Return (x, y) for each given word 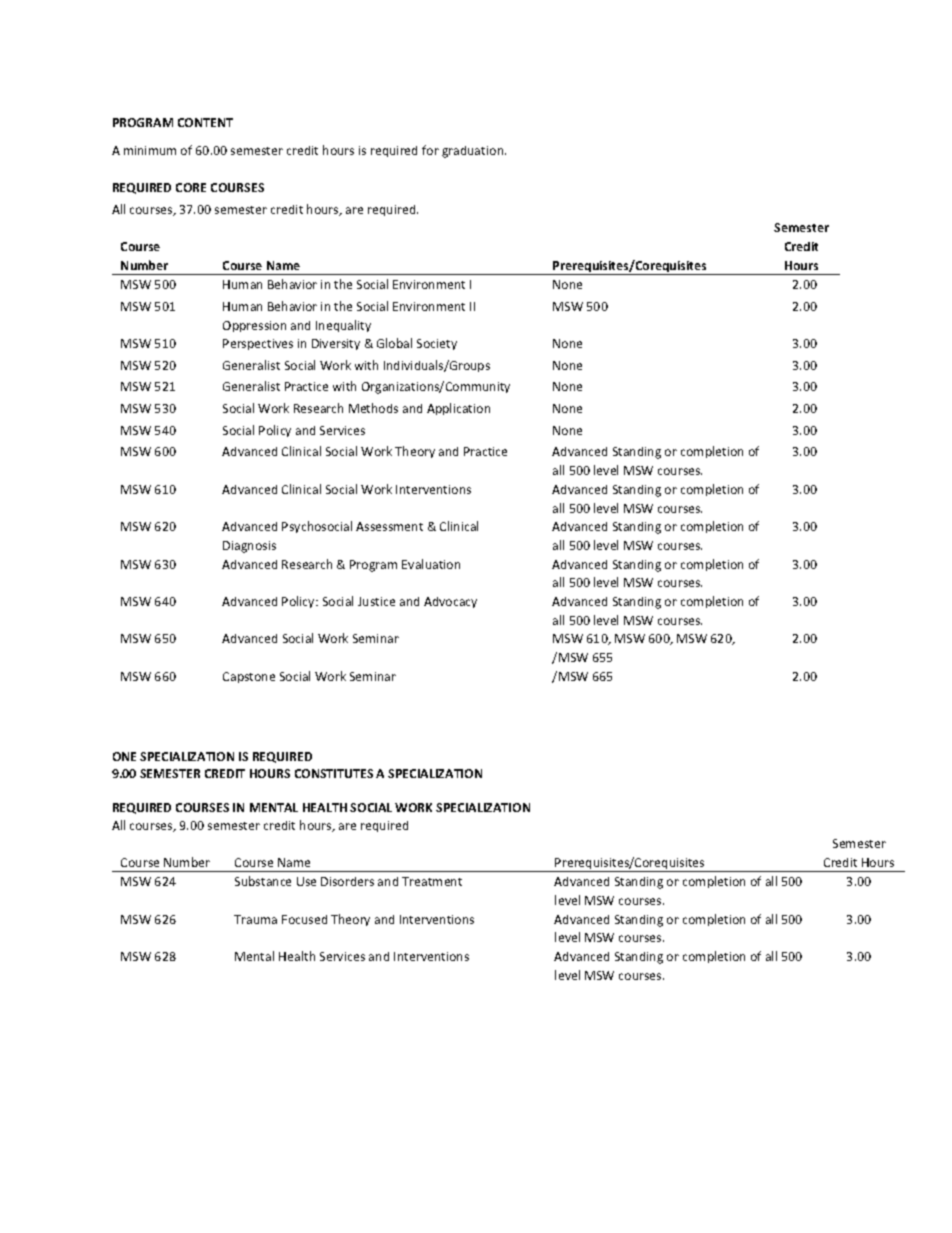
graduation (474, 152)
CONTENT (205, 122)
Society (437, 344)
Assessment (389, 526)
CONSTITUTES (334, 773)
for (430, 150)
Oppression (254, 326)
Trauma (255, 919)
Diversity (336, 344)
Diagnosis (249, 547)
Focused (304, 919)
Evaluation (431, 564)
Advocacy (450, 602)
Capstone (249, 677)
